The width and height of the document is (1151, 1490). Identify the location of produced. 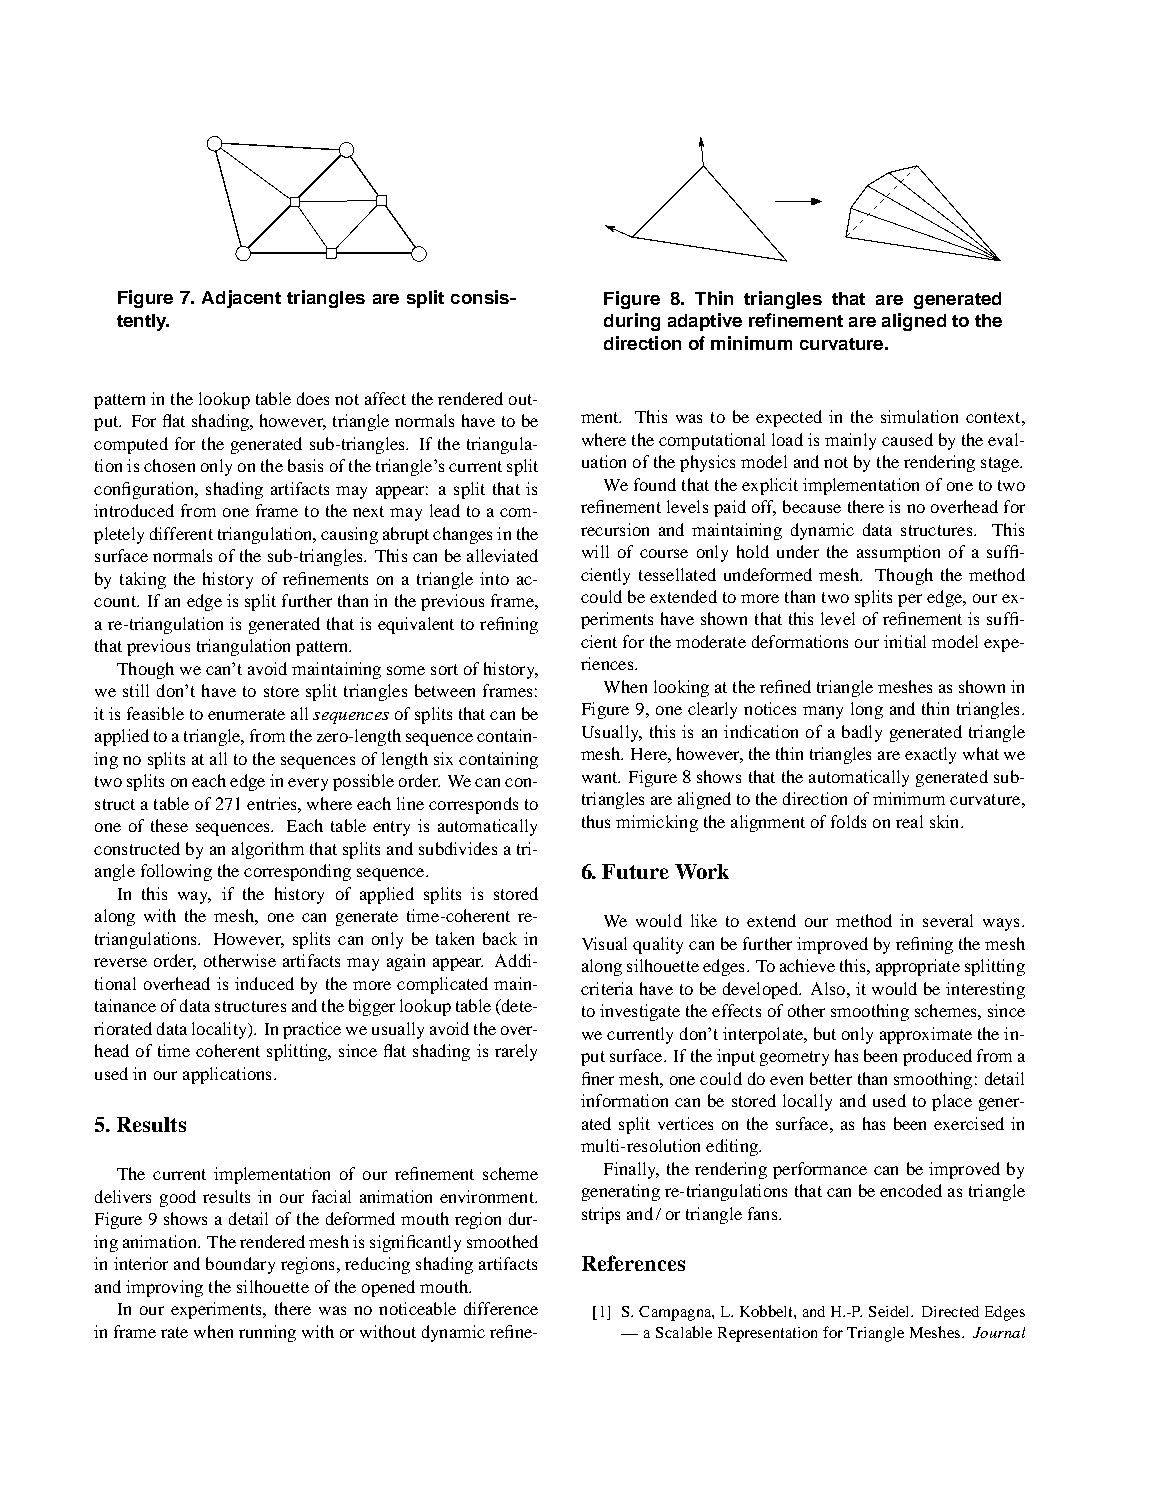
(937, 1057).
